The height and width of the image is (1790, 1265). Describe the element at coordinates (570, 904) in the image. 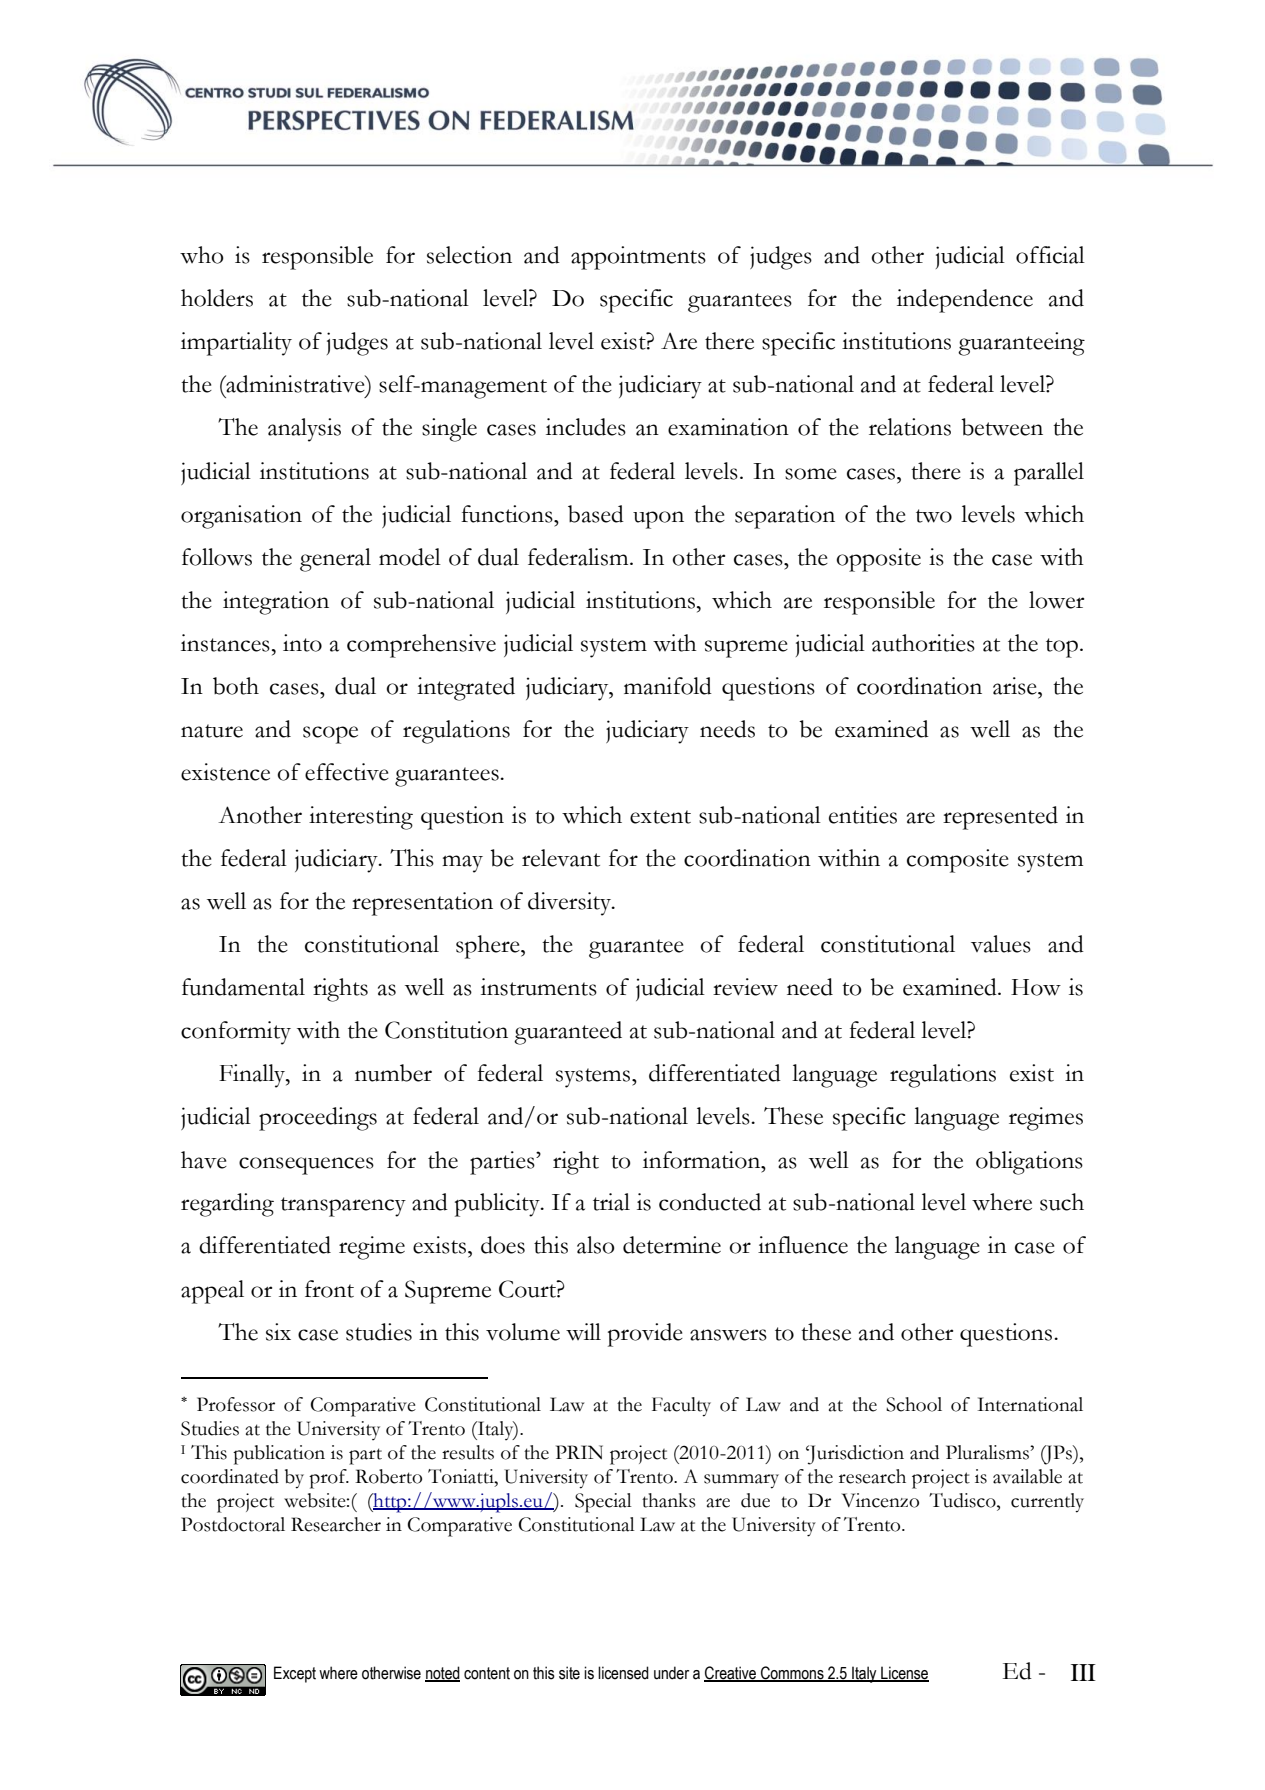

I see `diversity` at that location.
